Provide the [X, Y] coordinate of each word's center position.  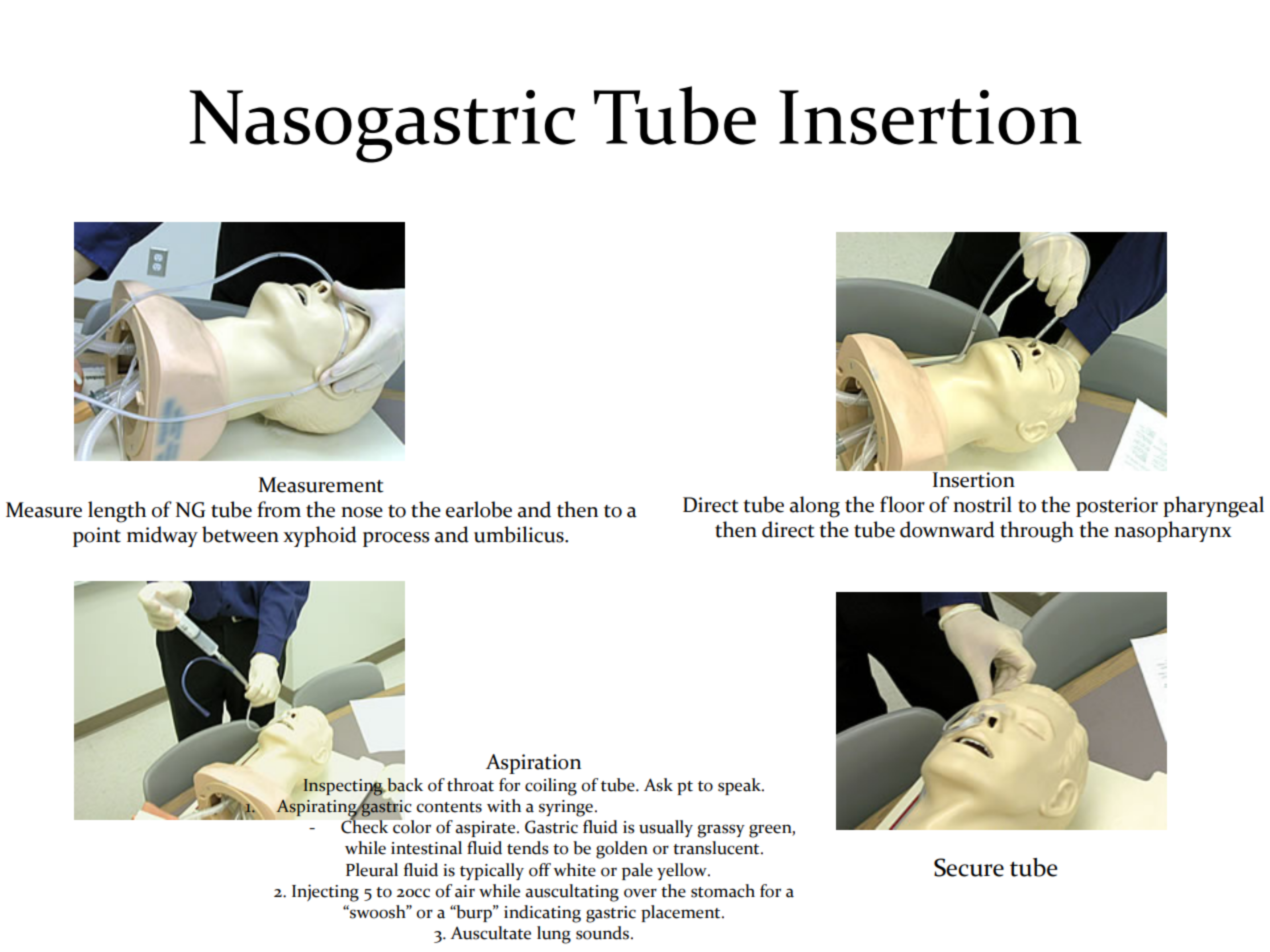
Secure [969, 867]
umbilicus [520, 534]
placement [682, 913]
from [279, 509]
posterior [1117, 507]
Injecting [325, 893]
